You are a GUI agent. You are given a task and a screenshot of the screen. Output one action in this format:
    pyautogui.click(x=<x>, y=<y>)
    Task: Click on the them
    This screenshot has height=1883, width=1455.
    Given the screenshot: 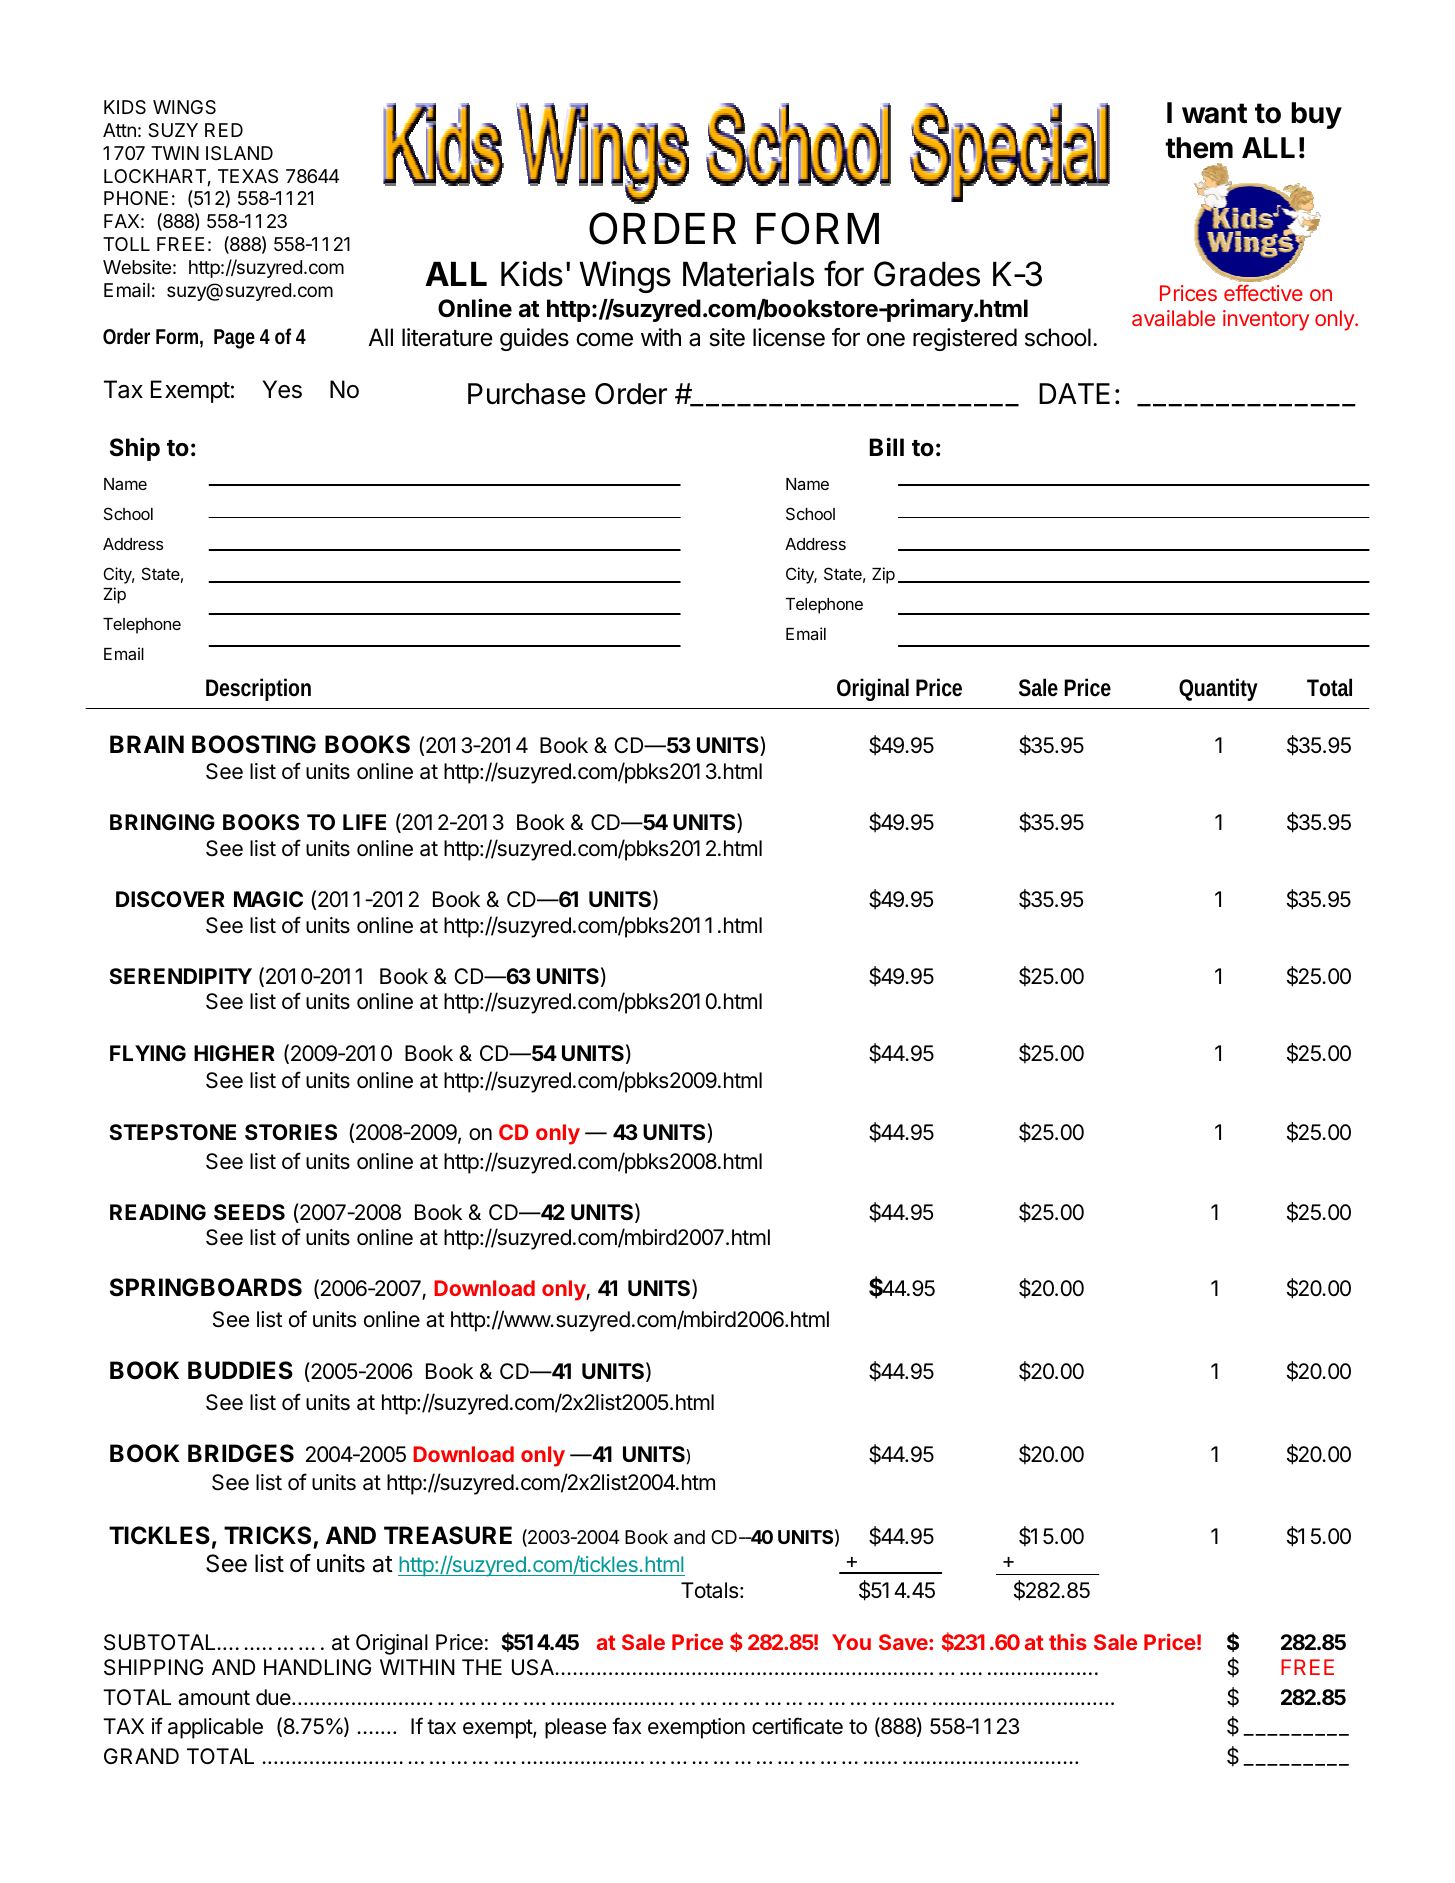 What is the action you would take?
    pyautogui.click(x=1199, y=148)
